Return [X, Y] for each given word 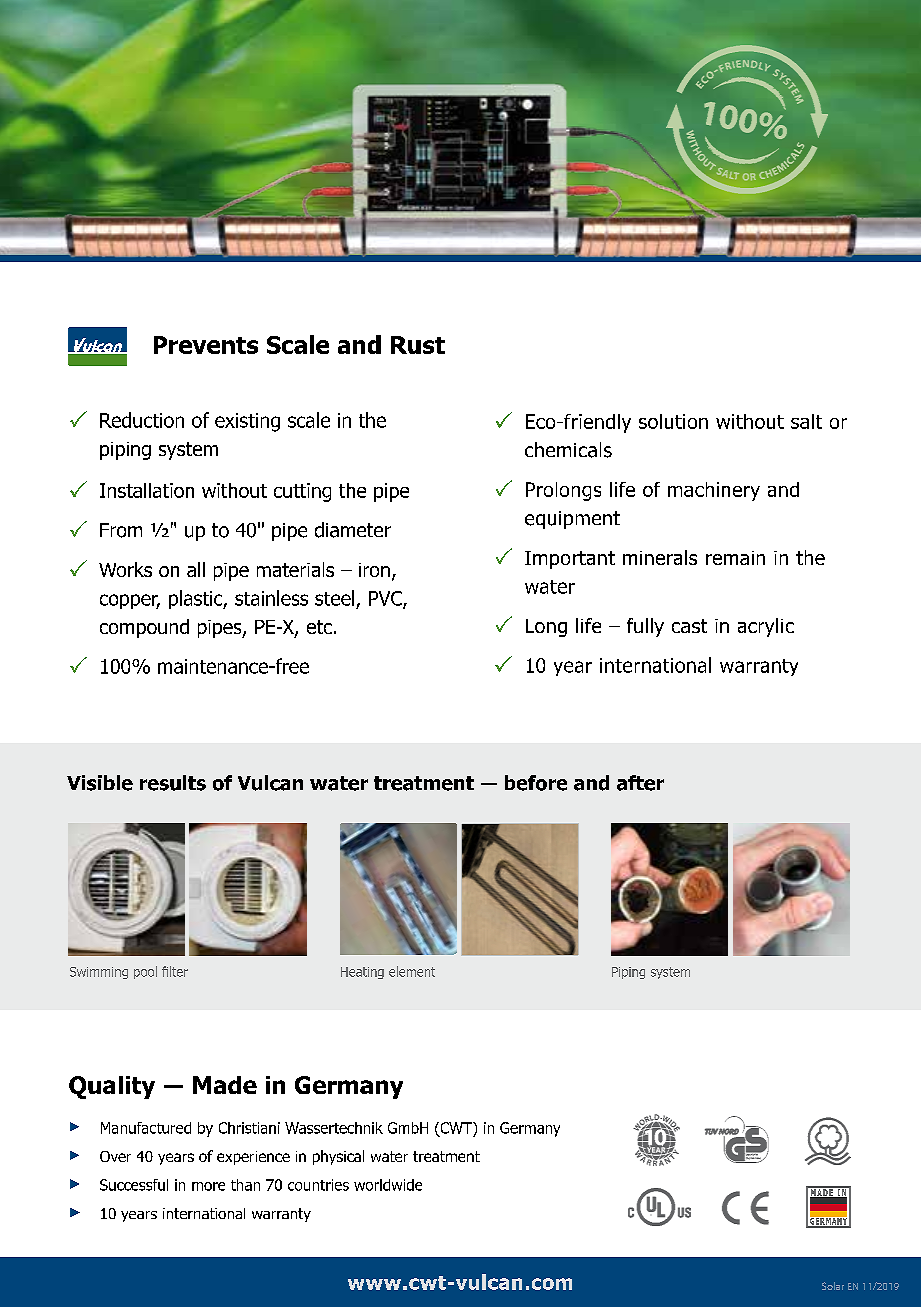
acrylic [766, 627]
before [536, 783]
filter [175, 971]
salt [806, 421]
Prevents [206, 345]
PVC [386, 599]
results [173, 783]
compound [144, 628]
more [208, 1186]
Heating [362, 973]
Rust [418, 345]
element [412, 971]
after [640, 783]
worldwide [388, 1185]
